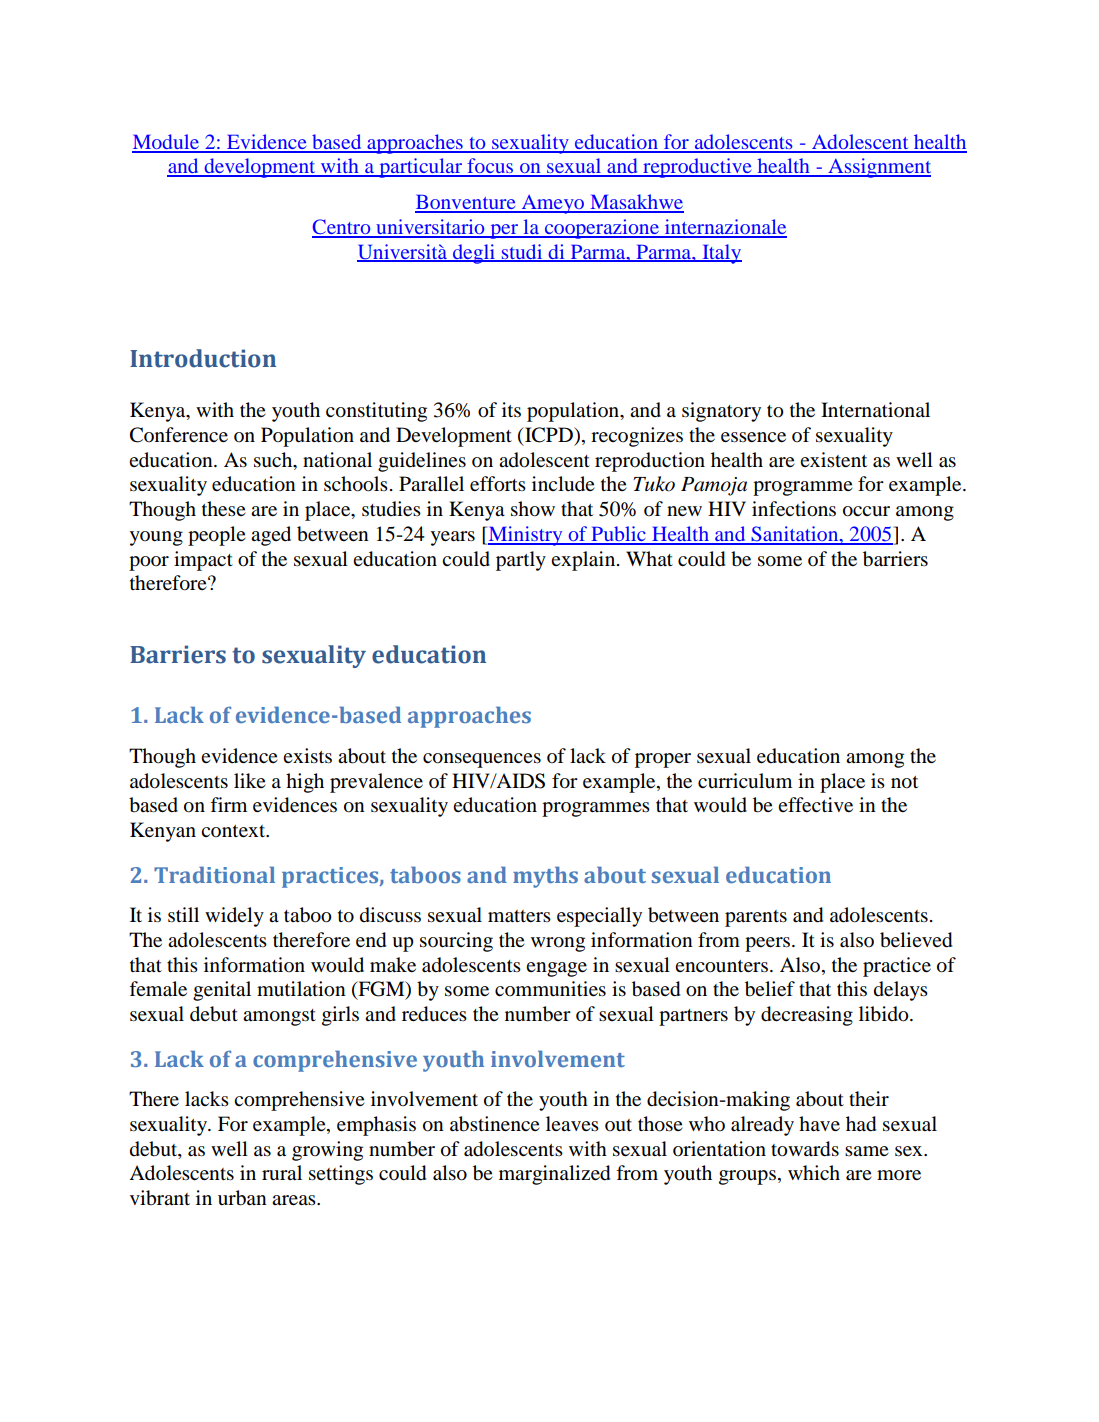 The image size is (1099, 1422). What do you see at coordinates (482, 760) in the page?
I see `consequences` at bounding box center [482, 760].
